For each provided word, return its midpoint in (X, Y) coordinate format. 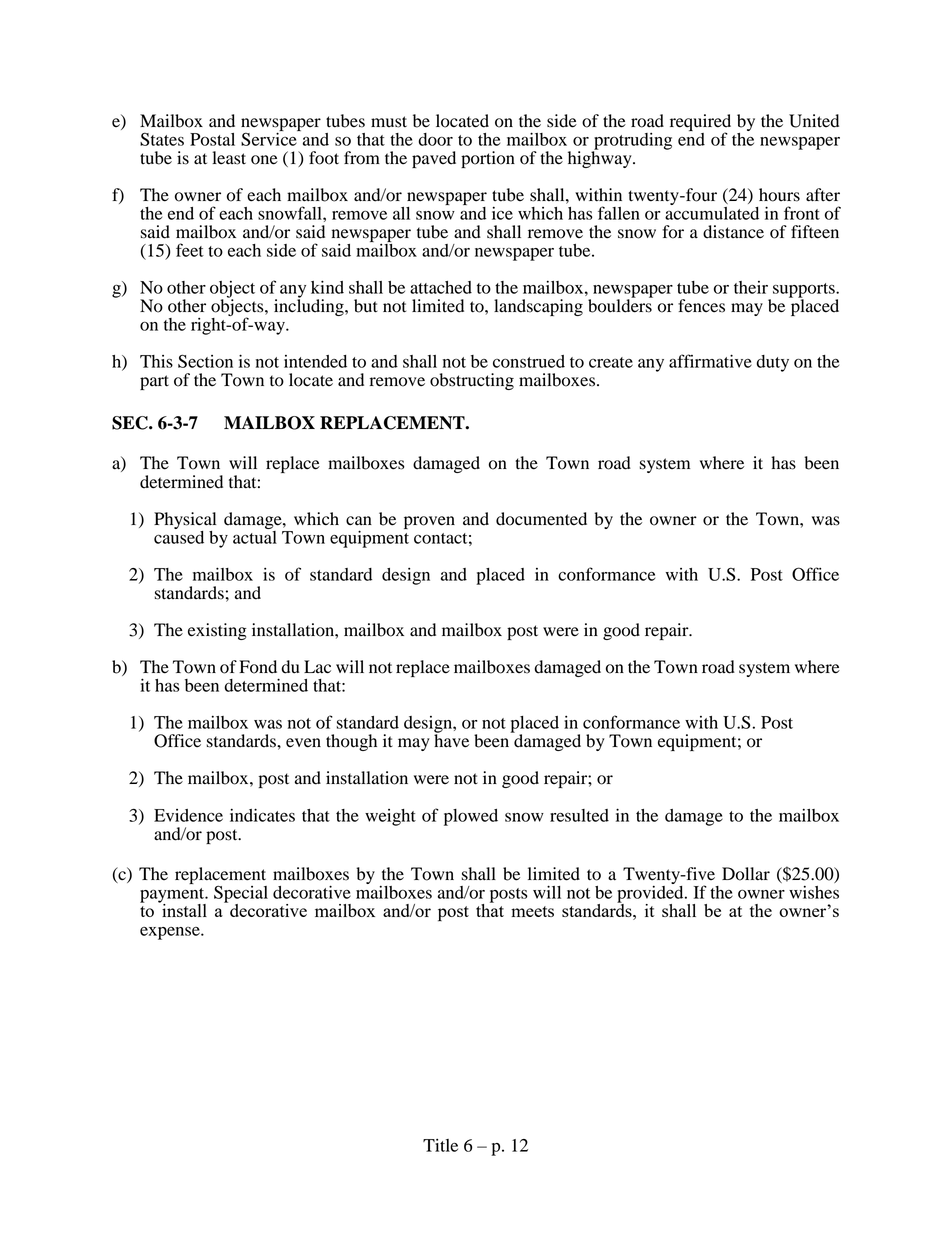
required (700, 123)
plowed (471, 817)
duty (772, 363)
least (229, 158)
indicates (262, 815)
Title (440, 1145)
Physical (185, 520)
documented (541, 519)
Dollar (746, 874)
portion (488, 159)
